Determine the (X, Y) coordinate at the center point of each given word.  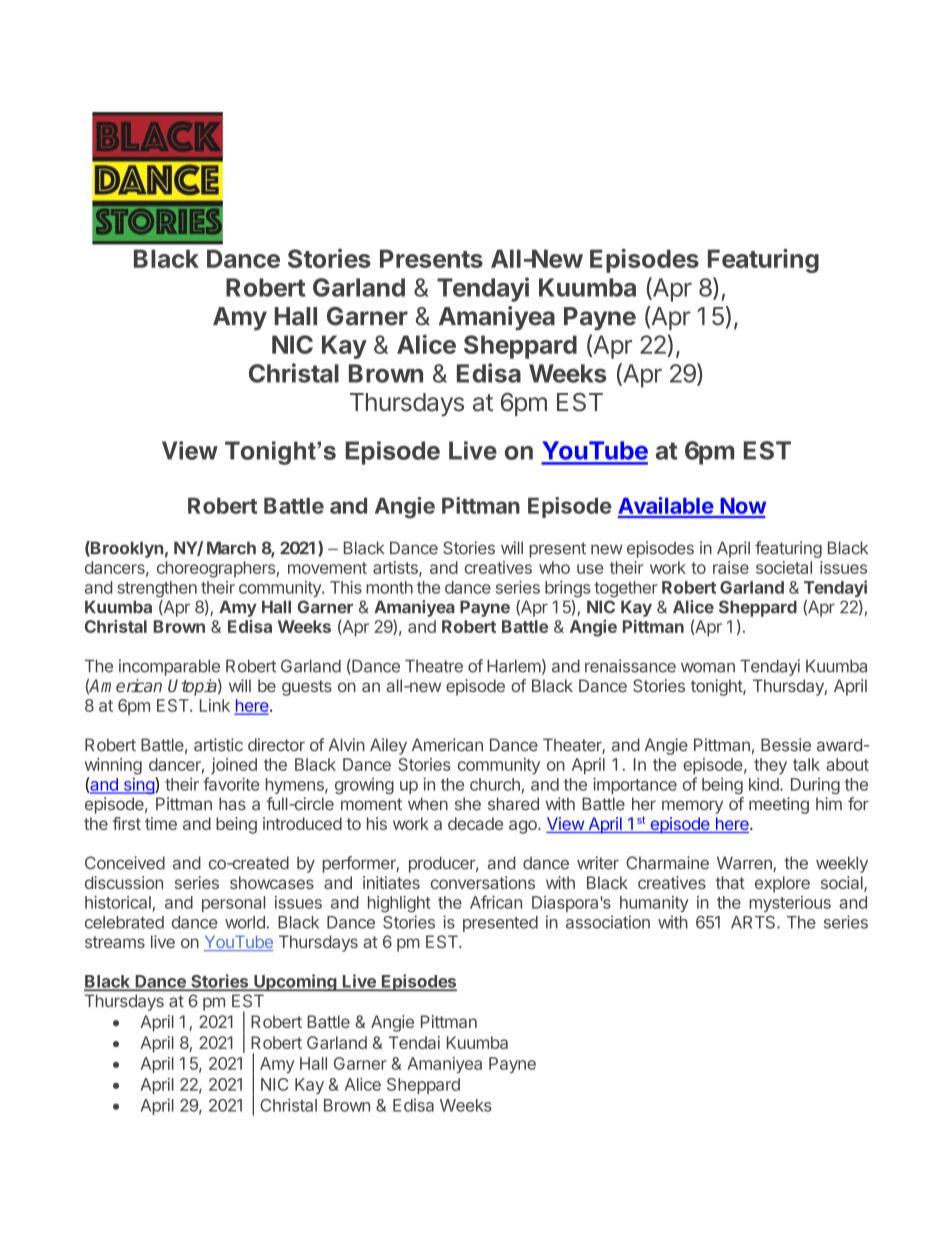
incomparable (169, 667)
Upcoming (295, 982)
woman (708, 667)
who (554, 567)
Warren (745, 864)
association (608, 922)
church (495, 784)
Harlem (514, 666)
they (770, 766)
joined (234, 766)
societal (784, 567)
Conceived (125, 863)
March (231, 548)
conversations (483, 882)
